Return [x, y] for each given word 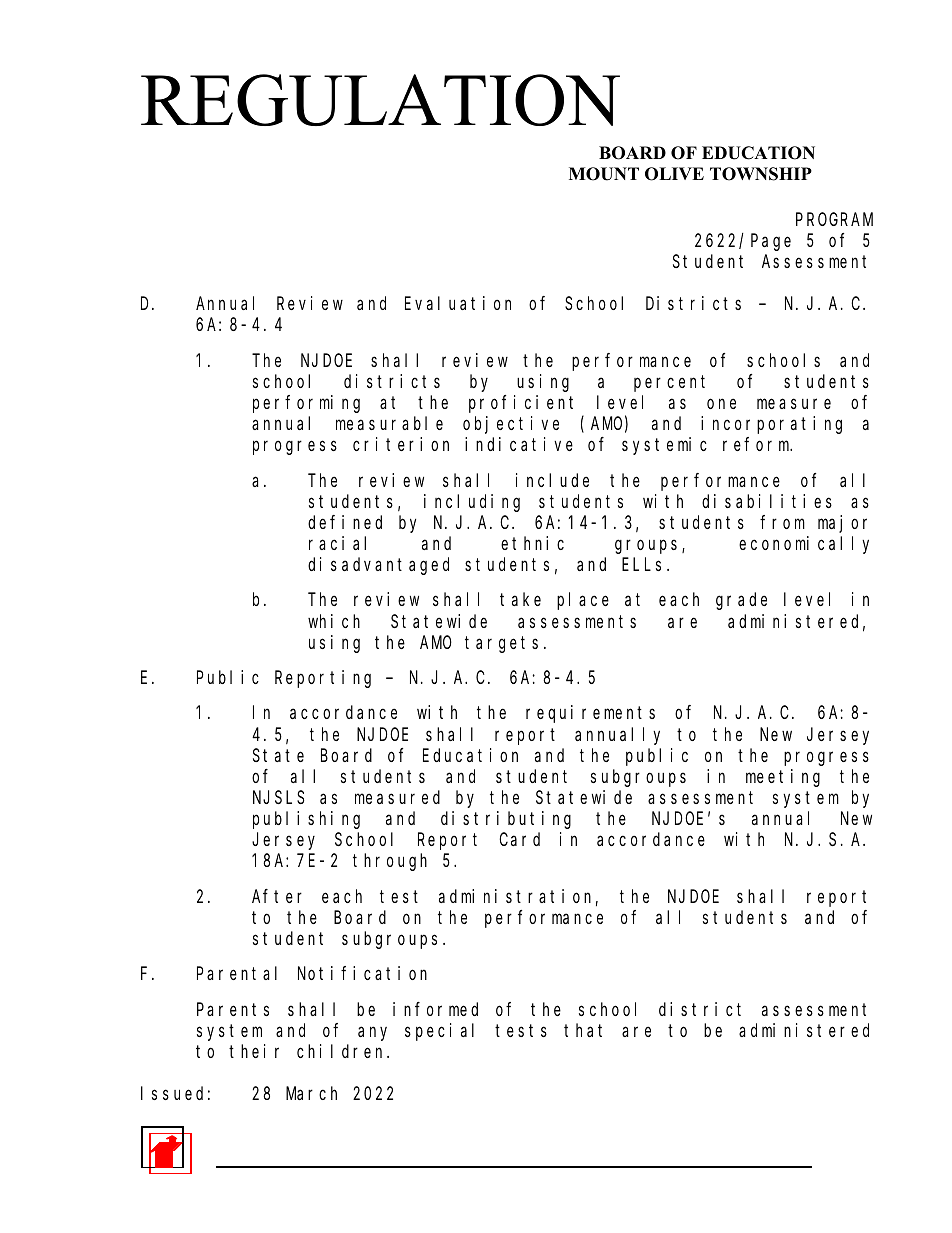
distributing [506, 820]
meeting [783, 778]
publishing [306, 820]
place [583, 601]
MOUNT [604, 174]
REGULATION [380, 100]
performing [306, 404]
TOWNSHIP [761, 174]
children [342, 1051]
